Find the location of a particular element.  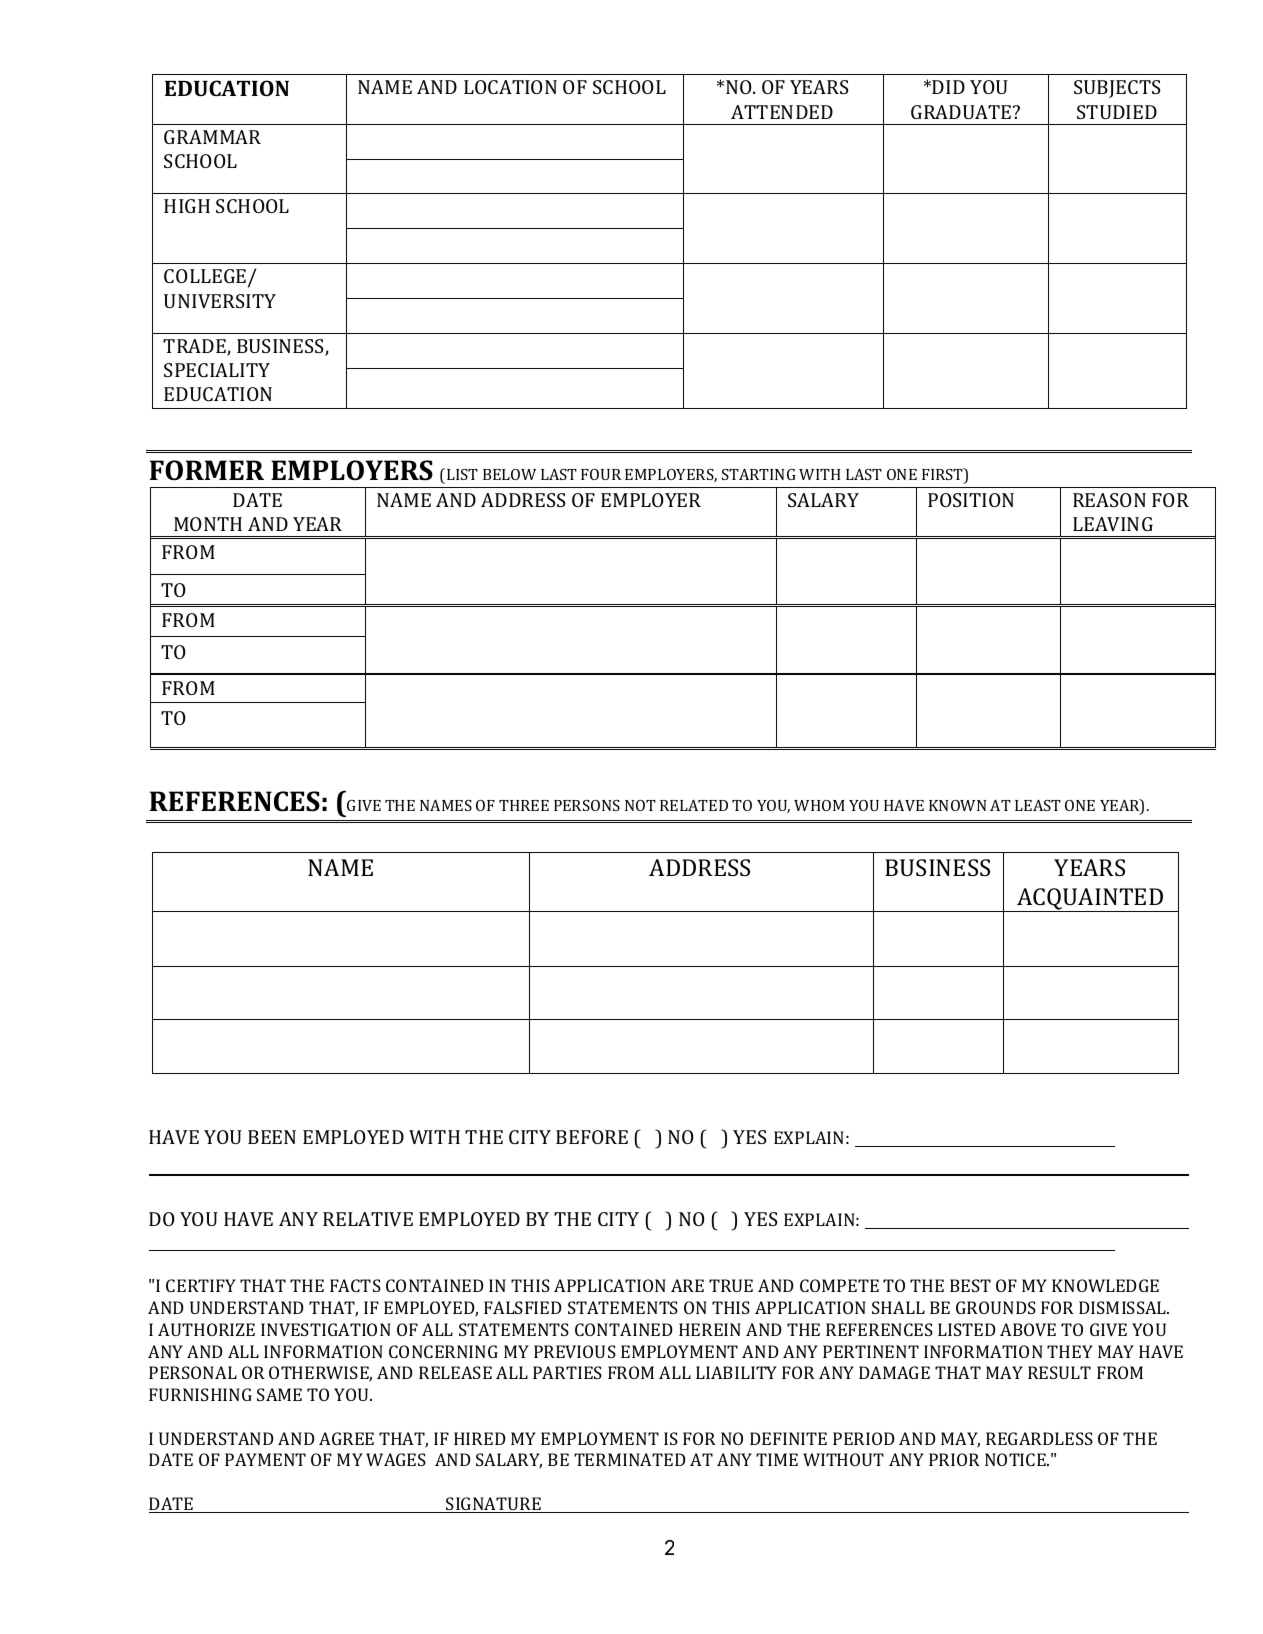

BEST is located at coordinates (970, 1285).
